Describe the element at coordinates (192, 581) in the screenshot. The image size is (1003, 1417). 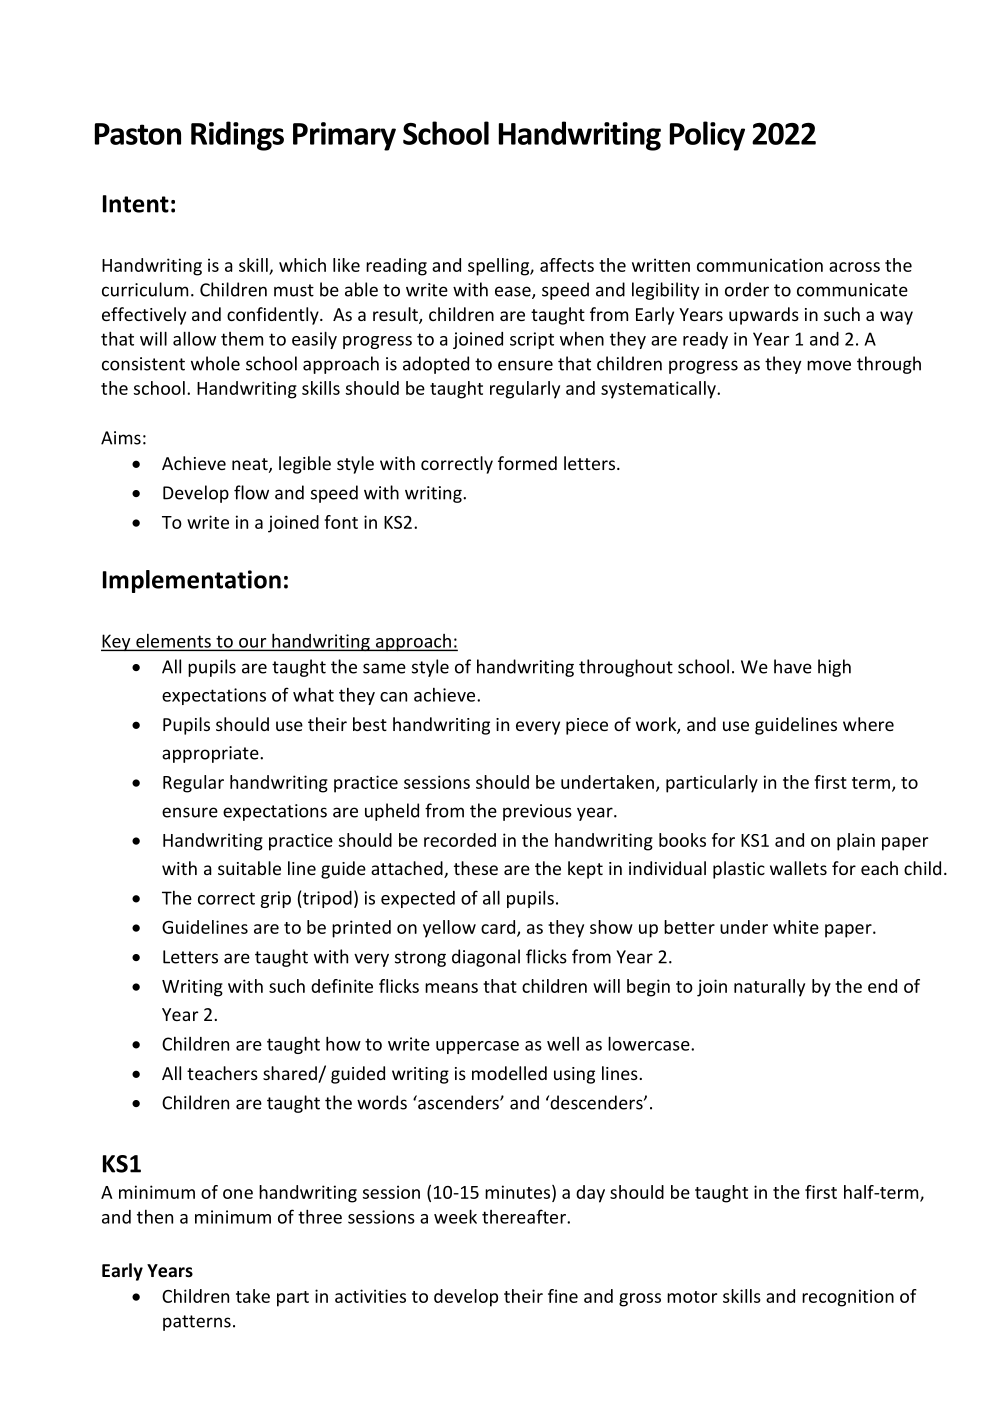
I see `Implementation` at that location.
